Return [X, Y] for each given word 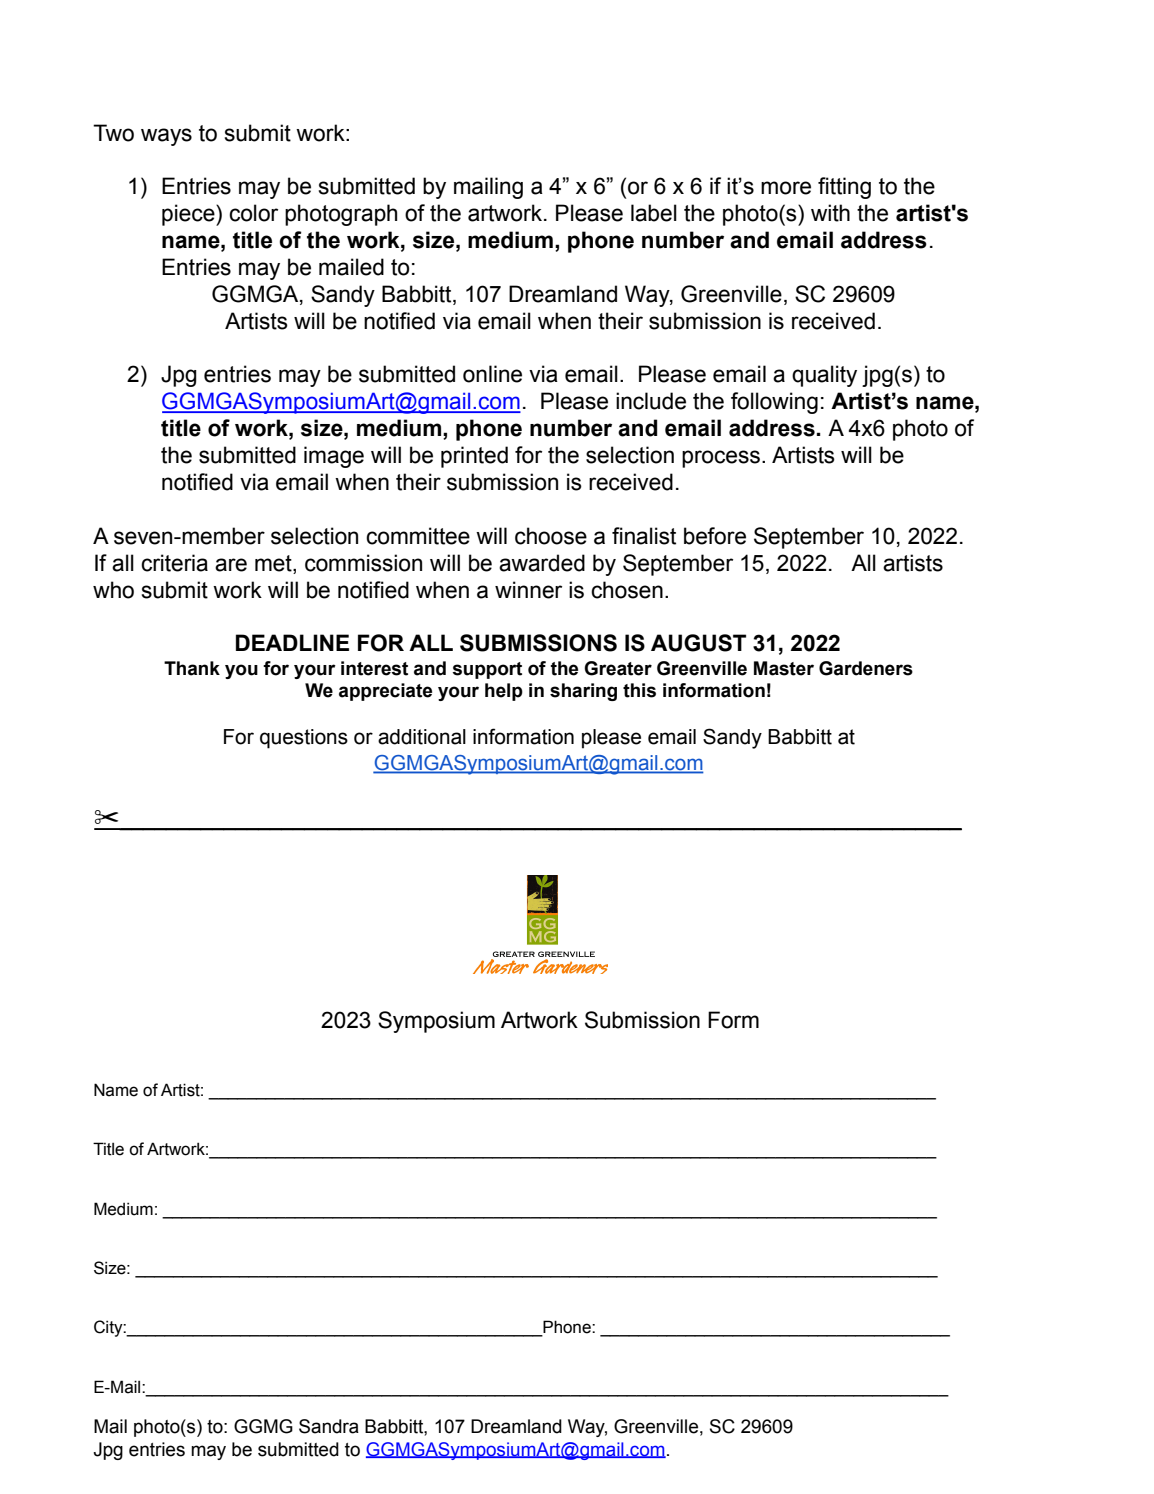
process [721, 459]
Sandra [329, 1426]
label [654, 213]
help [504, 692]
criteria [174, 563]
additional [422, 737]
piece [189, 215]
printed [474, 457]
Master [784, 668]
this [639, 690]
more [786, 188]
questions [304, 739]
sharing [583, 692]
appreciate [385, 692]
